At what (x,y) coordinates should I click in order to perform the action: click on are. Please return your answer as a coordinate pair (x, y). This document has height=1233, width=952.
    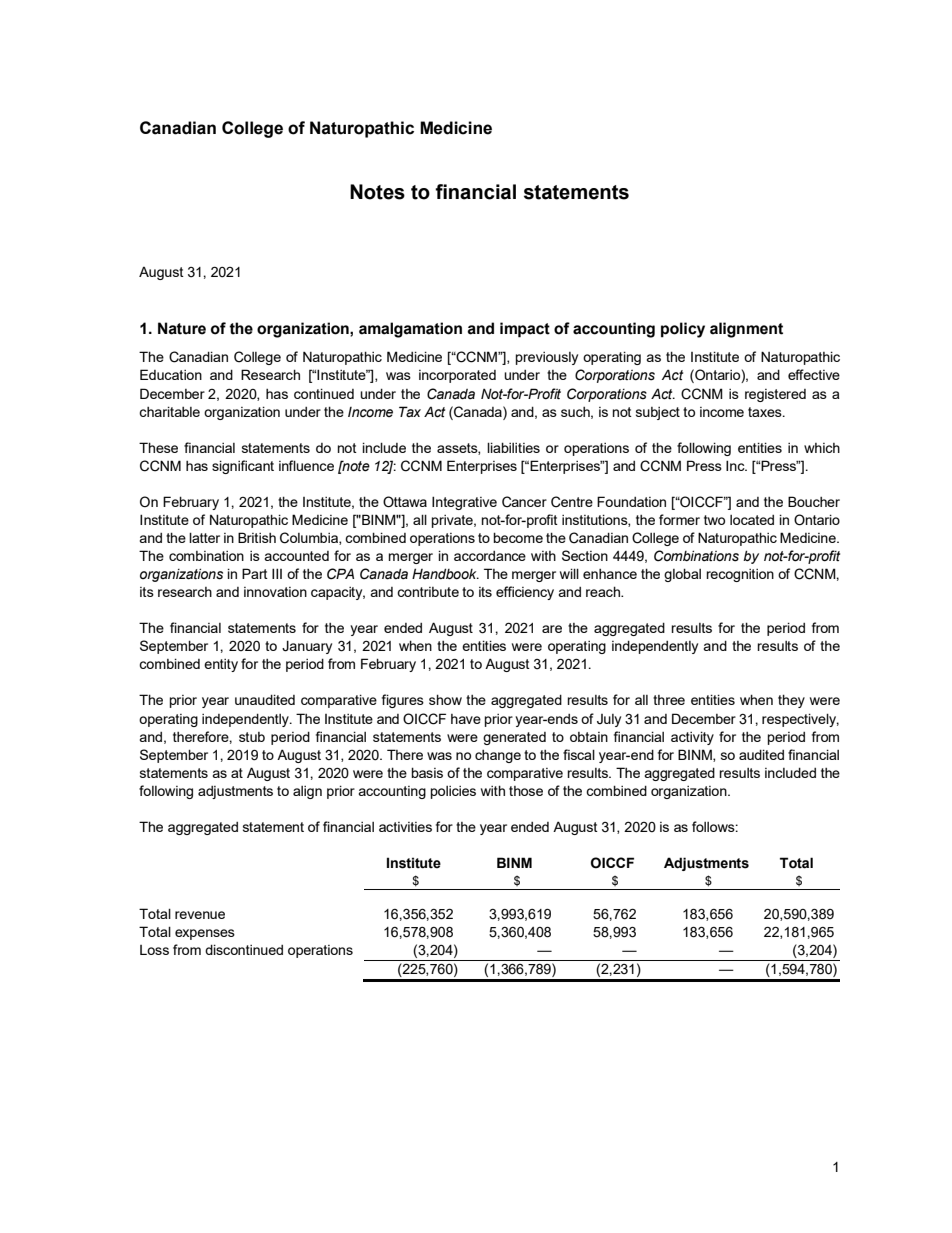
    Looking at the image, I should click on (552, 629).
